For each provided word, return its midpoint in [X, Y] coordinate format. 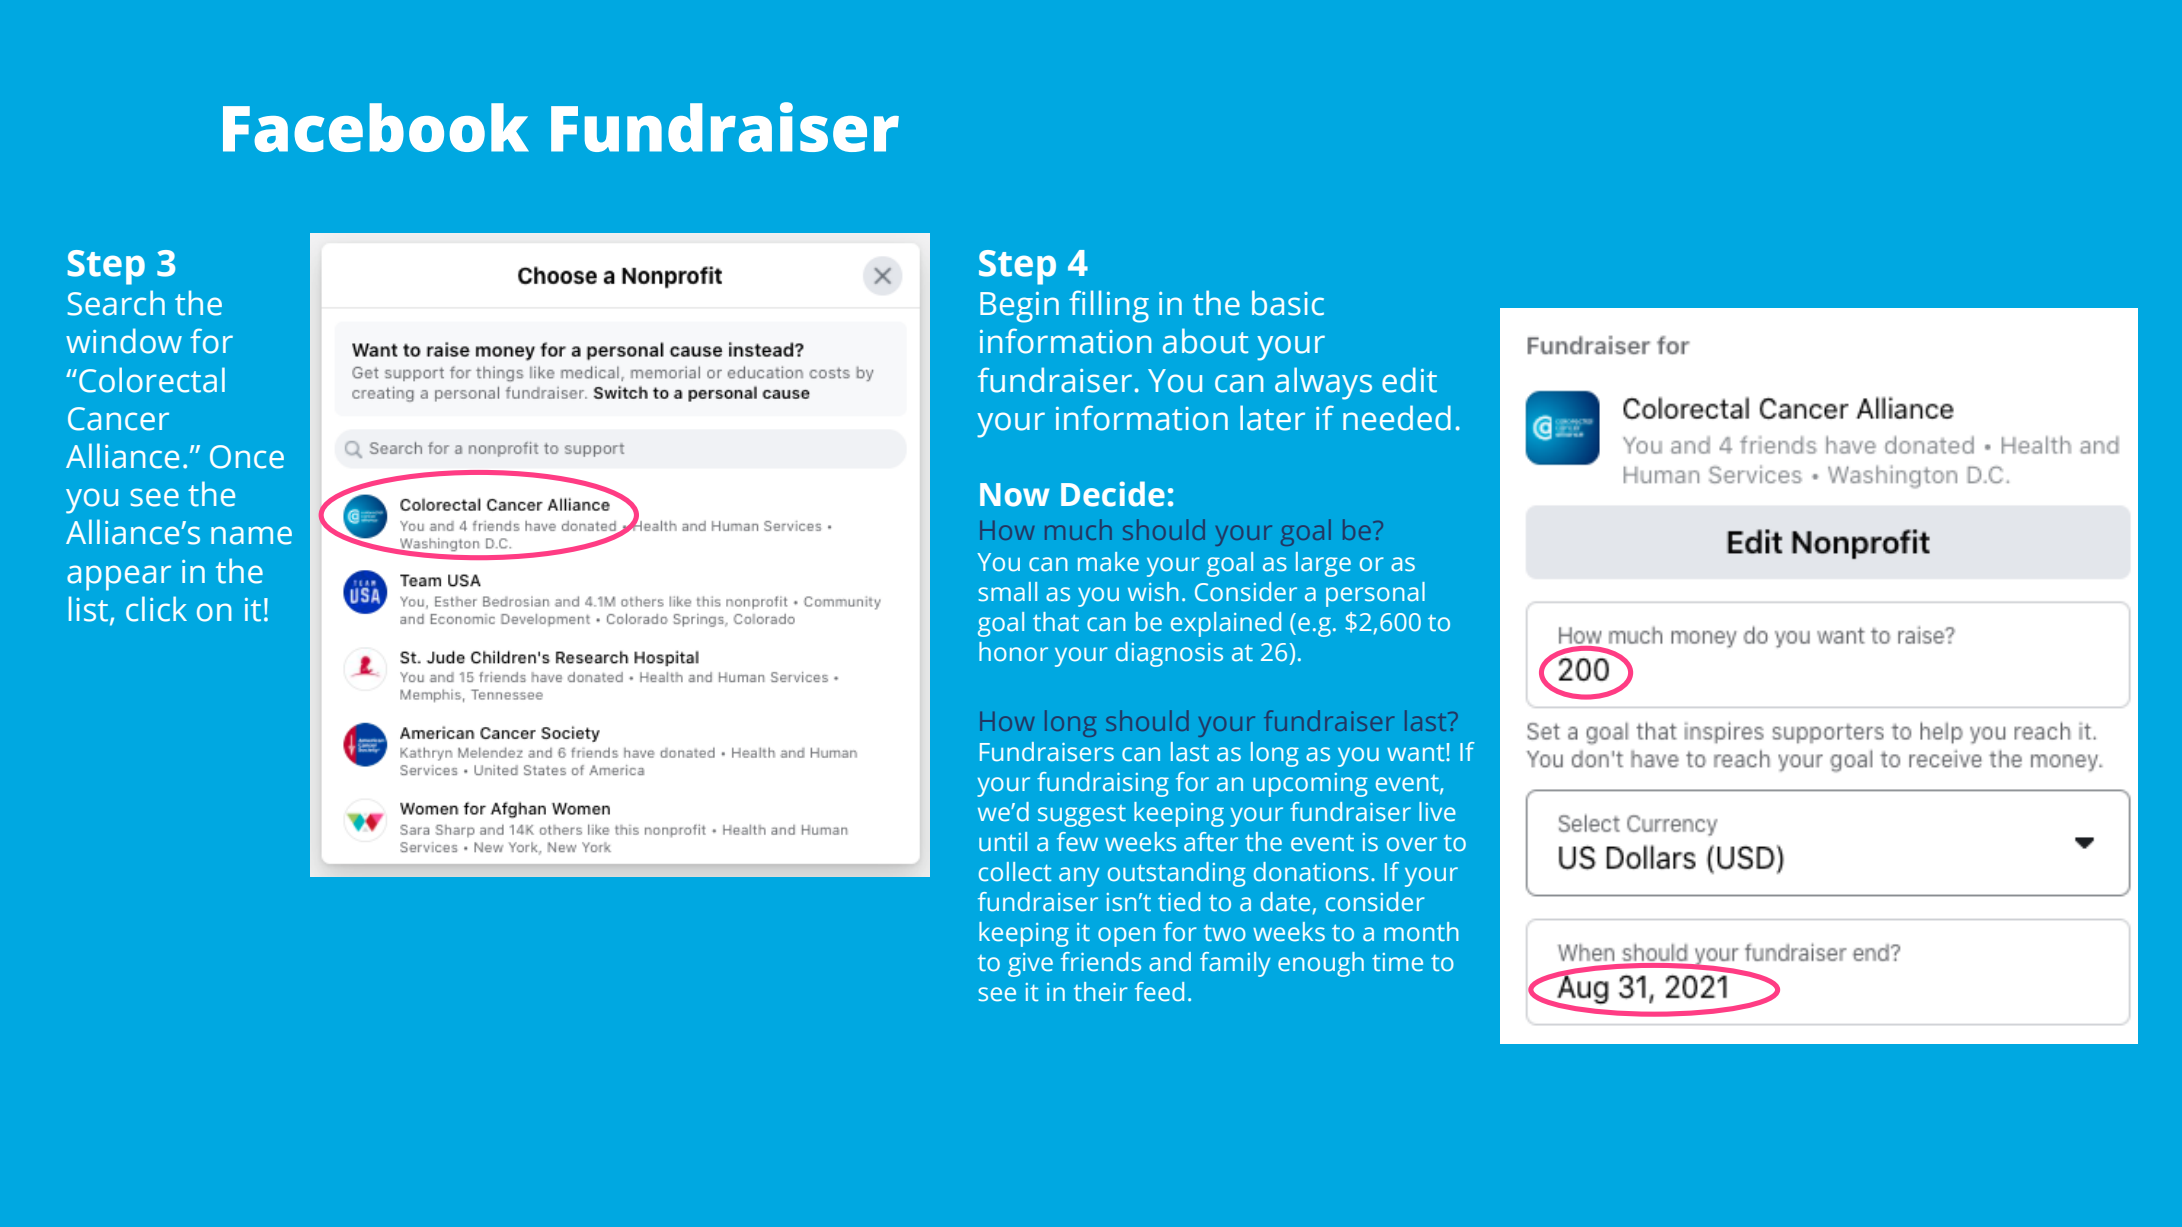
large [1323, 564]
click [156, 609]
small [1008, 592]
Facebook [376, 127]
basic [1288, 303]
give [1030, 965]
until [1003, 841]
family [1235, 964]
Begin [1019, 307]
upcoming [1310, 785]
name [251, 535]
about [1205, 341]
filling [1109, 306]
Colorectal [152, 380]
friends [1101, 962]
